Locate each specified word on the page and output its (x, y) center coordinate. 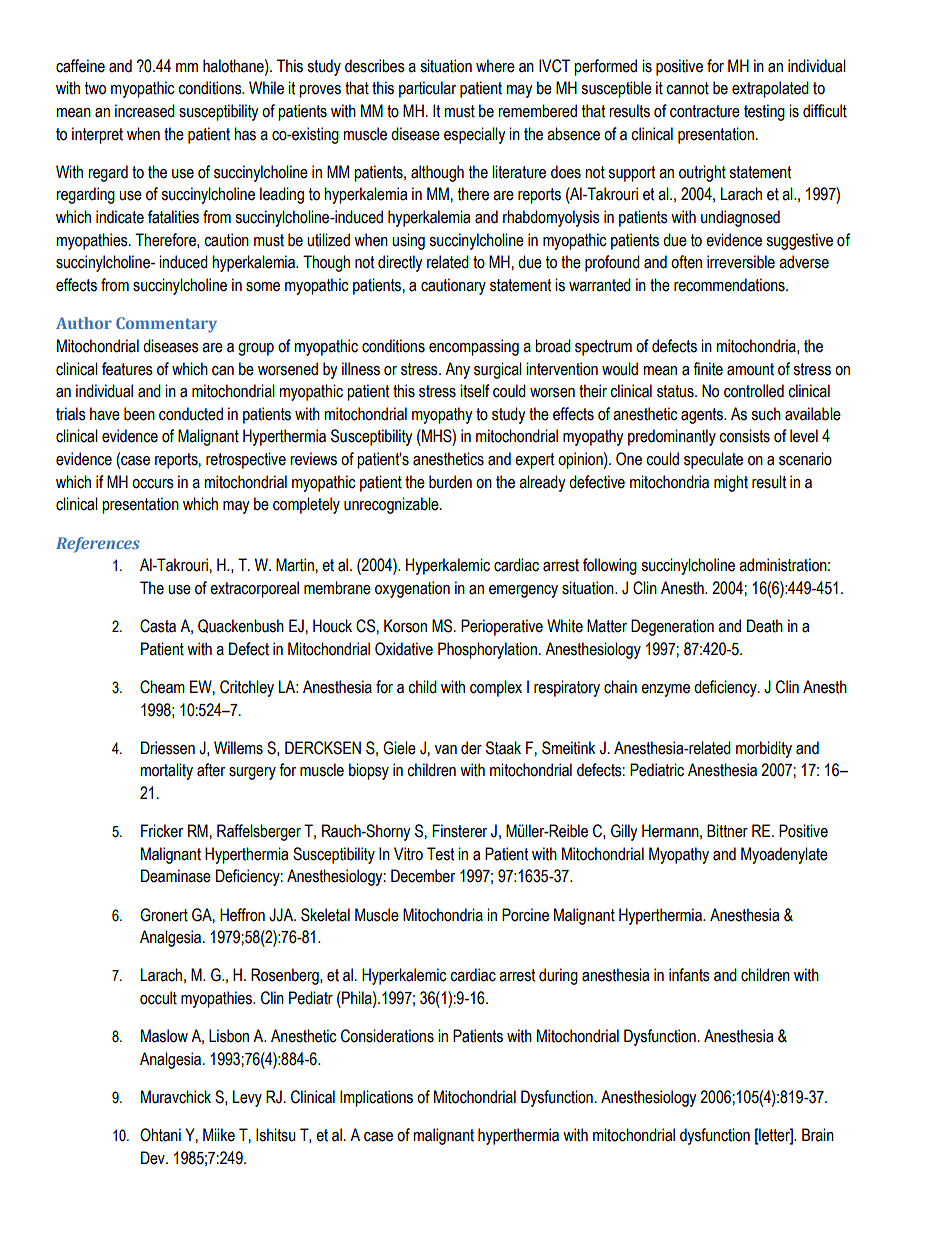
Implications (376, 1098)
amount (750, 369)
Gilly (624, 832)
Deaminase (176, 876)
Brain (818, 1135)
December (423, 876)
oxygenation (412, 589)
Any (457, 370)
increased (145, 111)
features (127, 369)
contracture (705, 111)
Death (765, 626)
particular (427, 89)
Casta (158, 626)
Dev (154, 1158)
